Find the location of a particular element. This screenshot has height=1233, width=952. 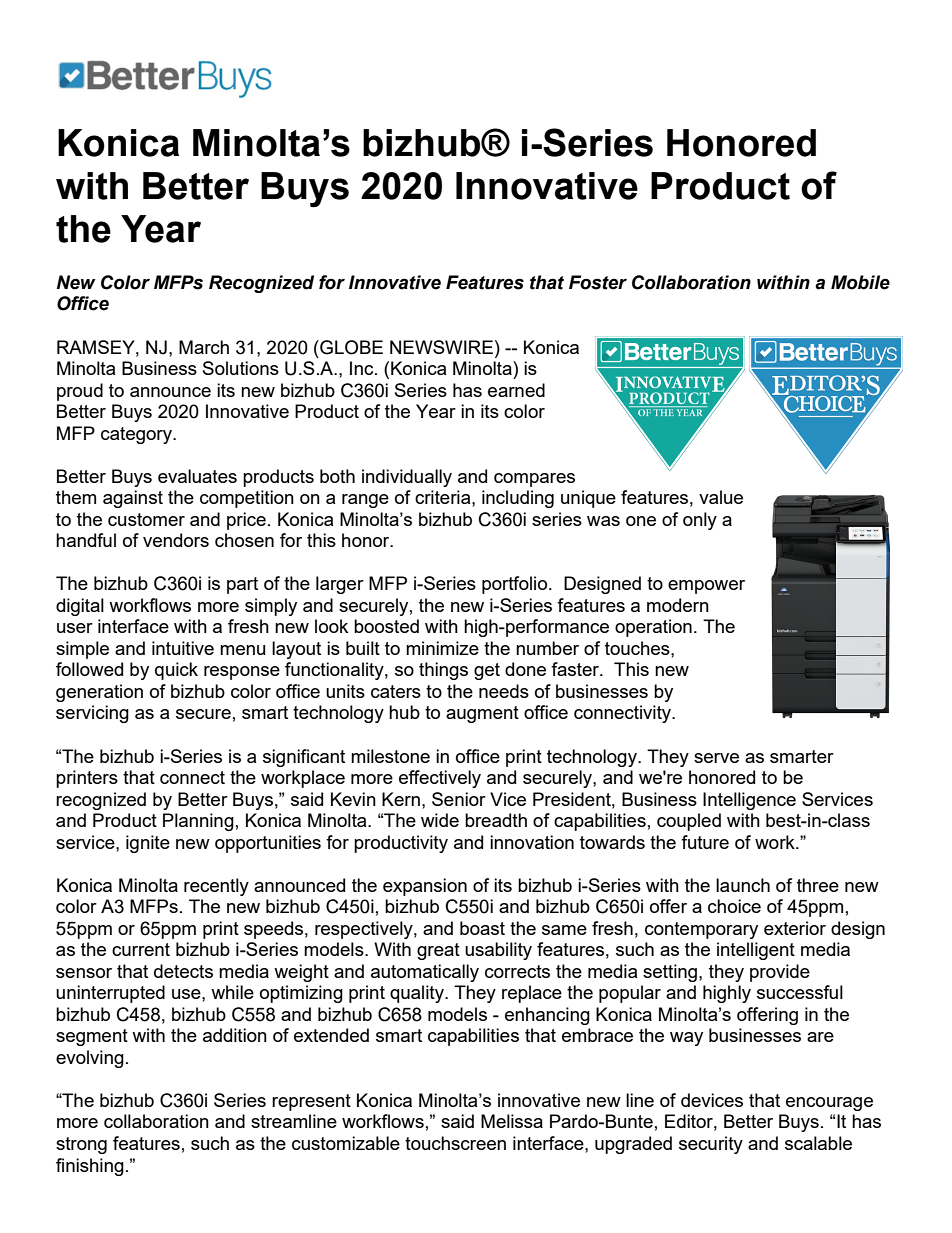

March is located at coordinates (204, 347).
